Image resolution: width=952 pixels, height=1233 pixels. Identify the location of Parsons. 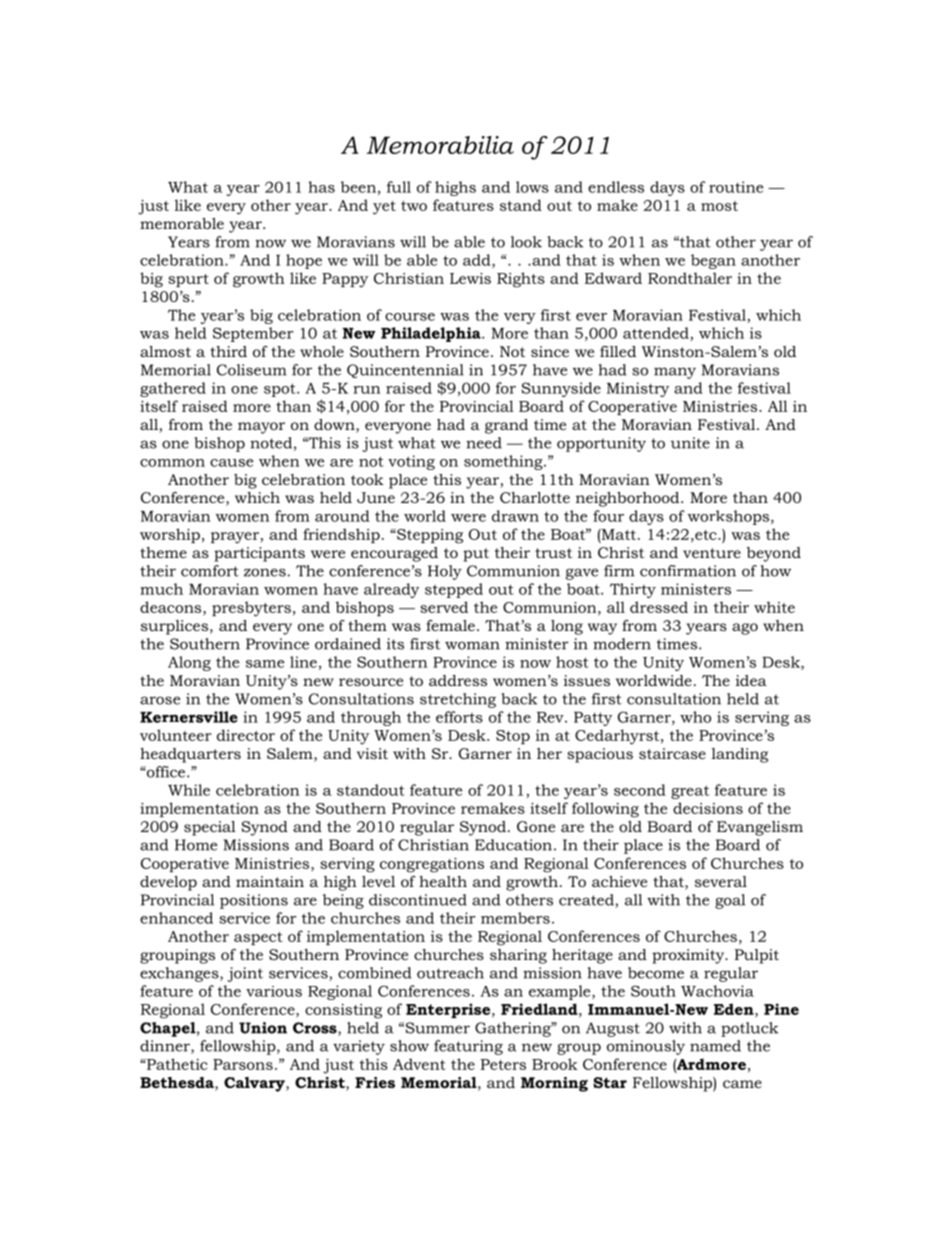
(243, 1064).
